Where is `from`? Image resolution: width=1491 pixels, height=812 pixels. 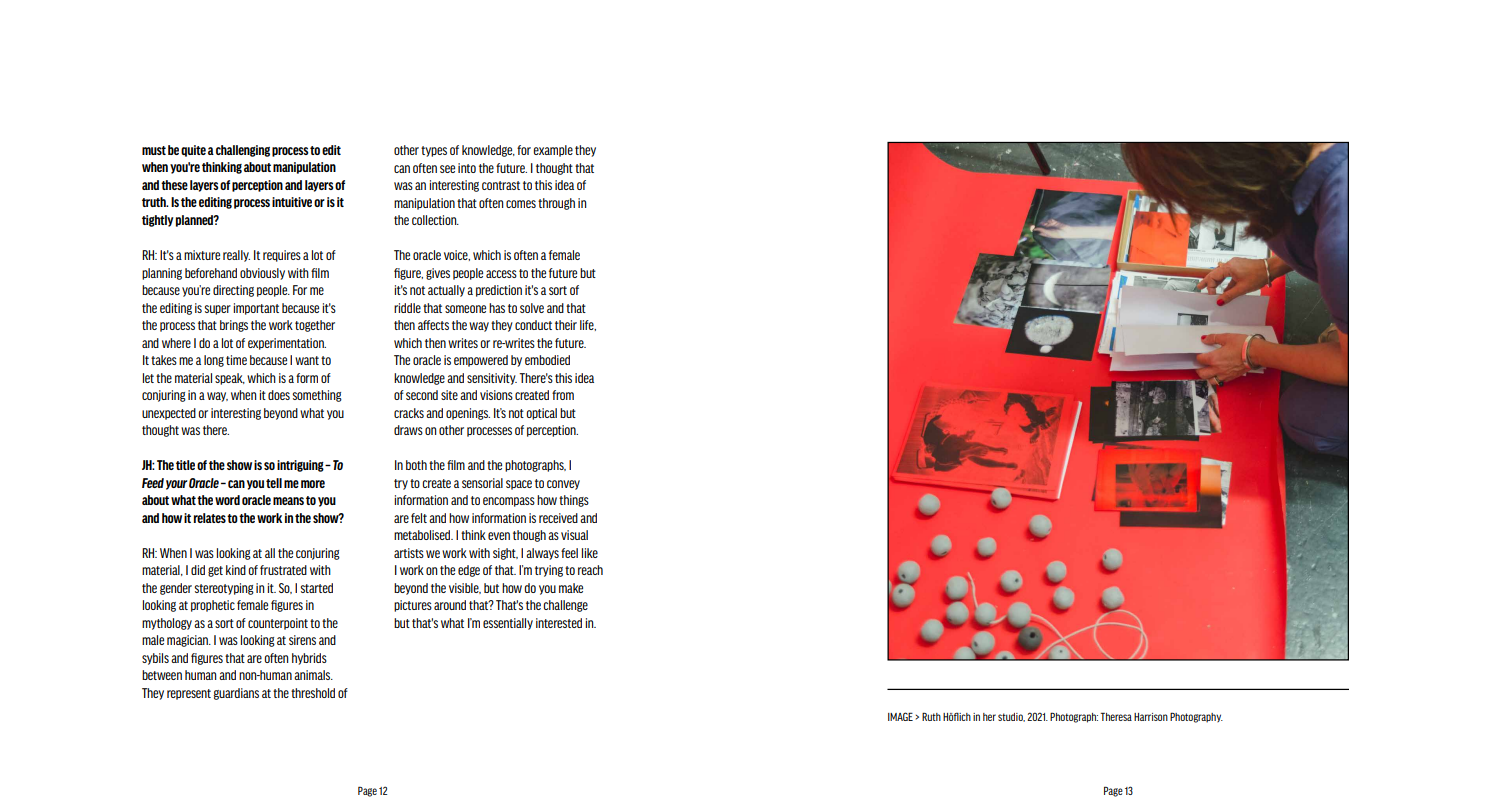 from is located at coordinates (563, 395).
